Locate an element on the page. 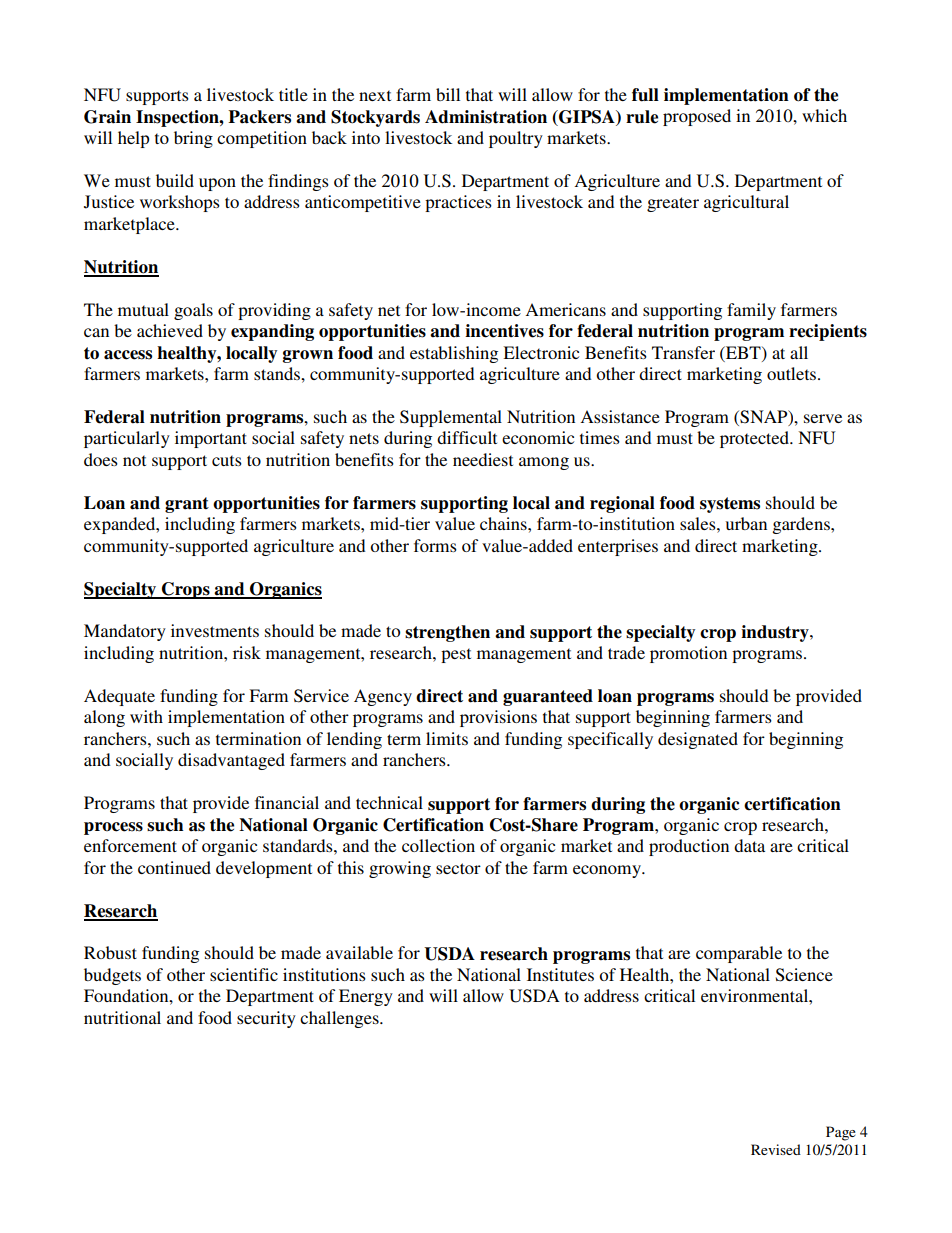 The width and height of the page is (952, 1233). investments is located at coordinates (215, 630).
